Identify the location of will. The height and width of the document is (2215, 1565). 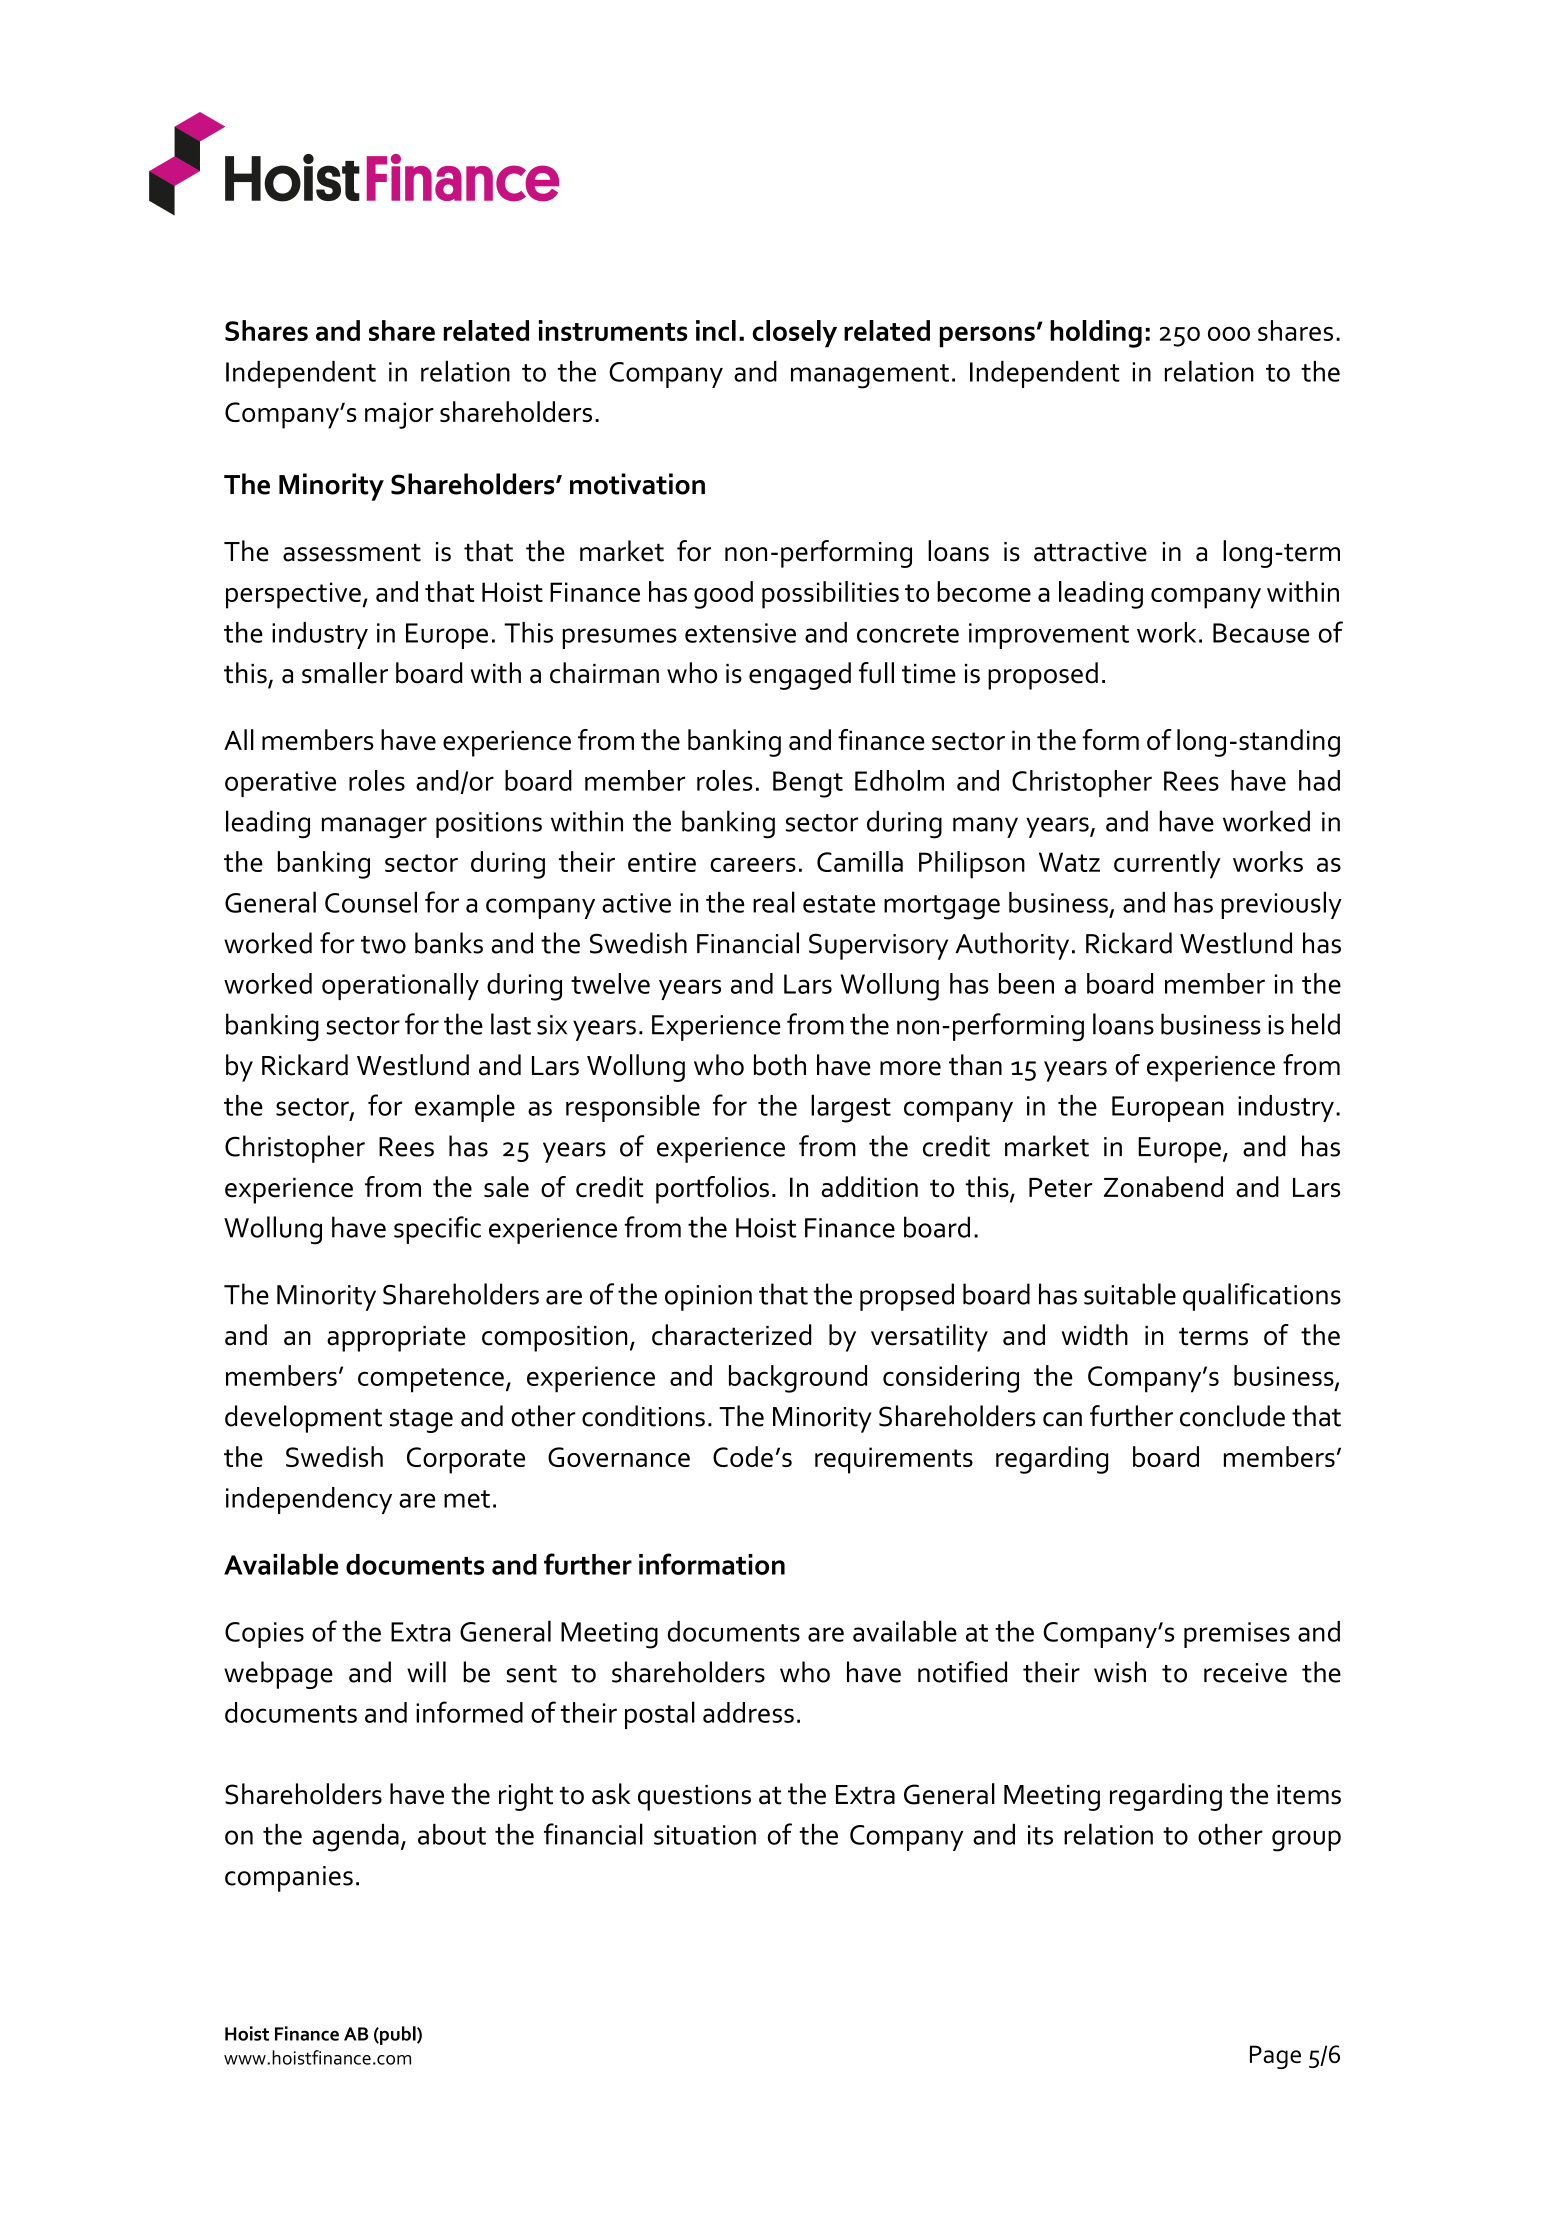
(426, 1672).
